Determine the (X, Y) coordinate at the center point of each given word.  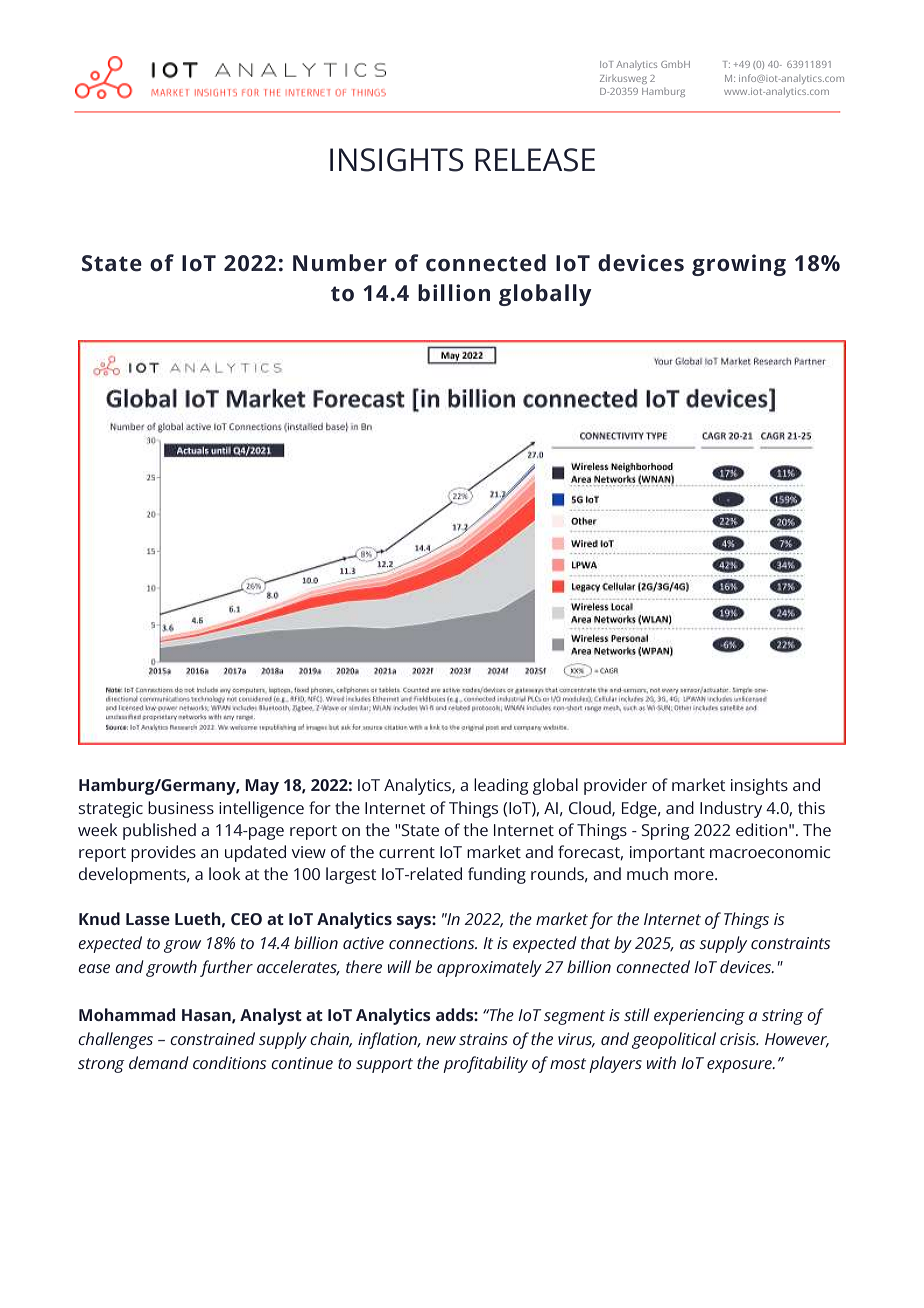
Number (340, 263)
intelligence (261, 809)
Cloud (591, 808)
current (407, 852)
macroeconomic (770, 852)
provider (615, 786)
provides (163, 853)
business (181, 807)
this (811, 807)
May (262, 787)
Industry (731, 809)
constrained (212, 1038)
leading (501, 786)
